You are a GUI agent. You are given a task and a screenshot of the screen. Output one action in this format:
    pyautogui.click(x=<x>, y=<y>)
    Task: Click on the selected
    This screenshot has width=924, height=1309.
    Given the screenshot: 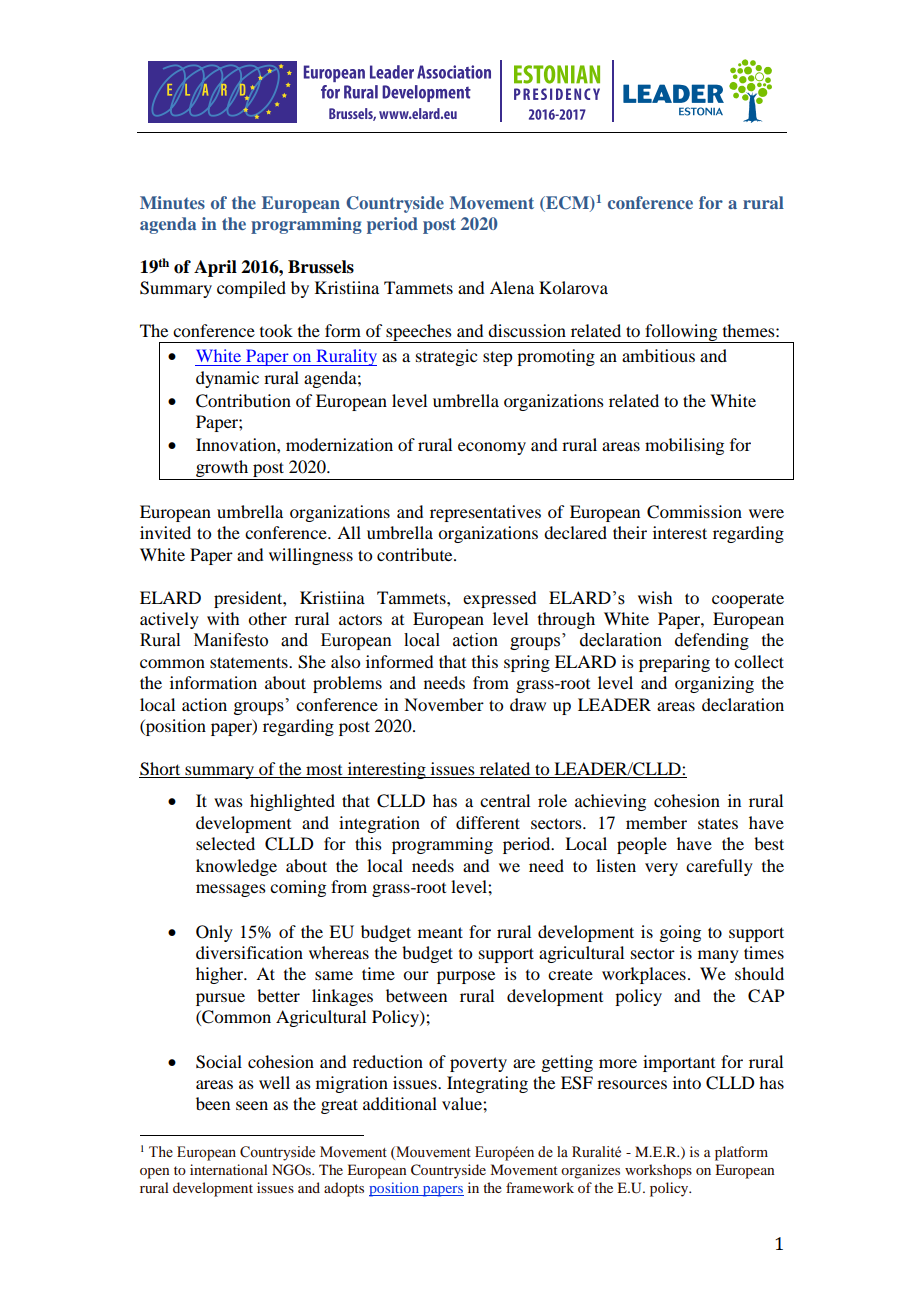 What is the action you would take?
    pyautogui.click(x=225, y=843)
